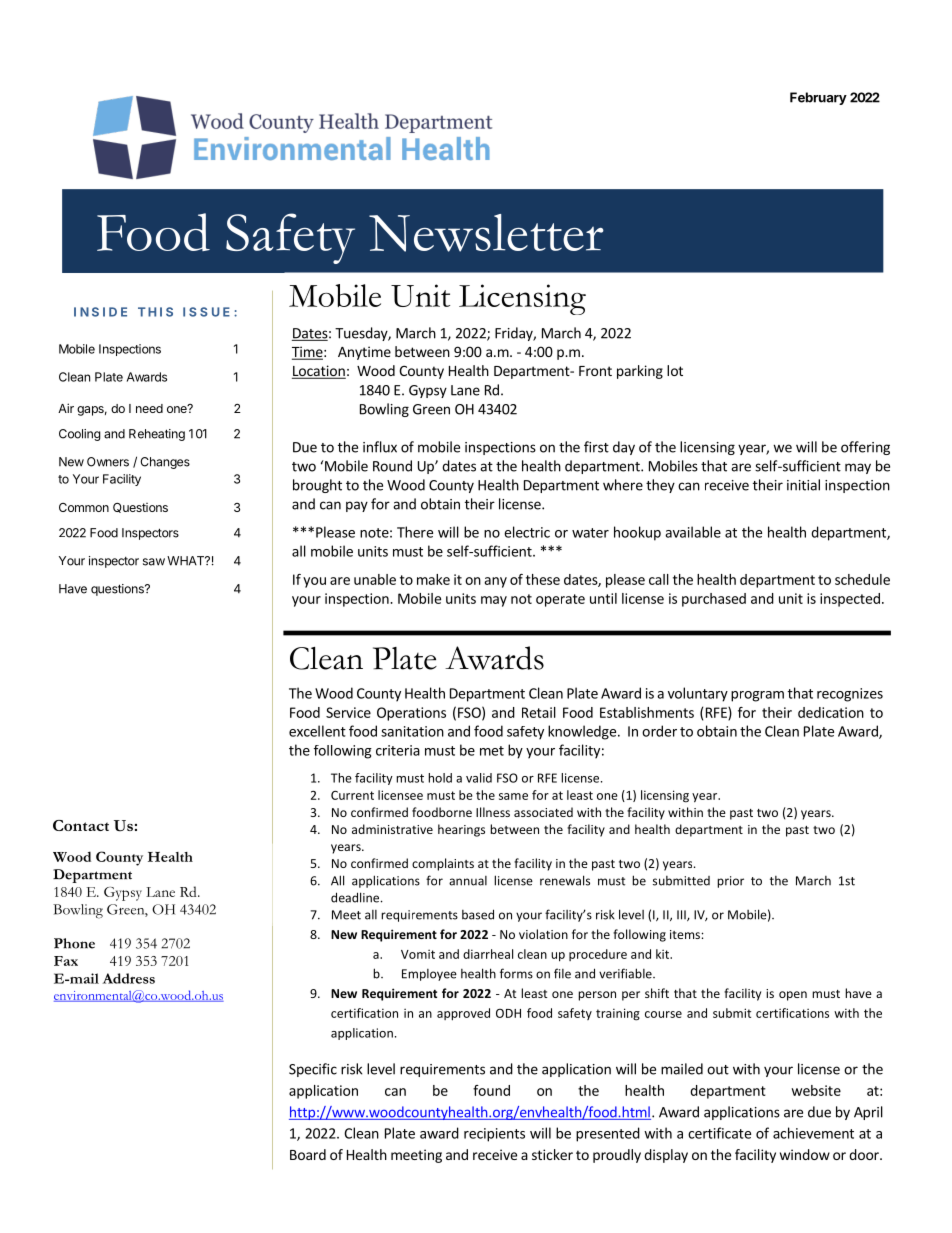 This page has width=952, height=1233. I want to click on initial, so click(803, 485).
